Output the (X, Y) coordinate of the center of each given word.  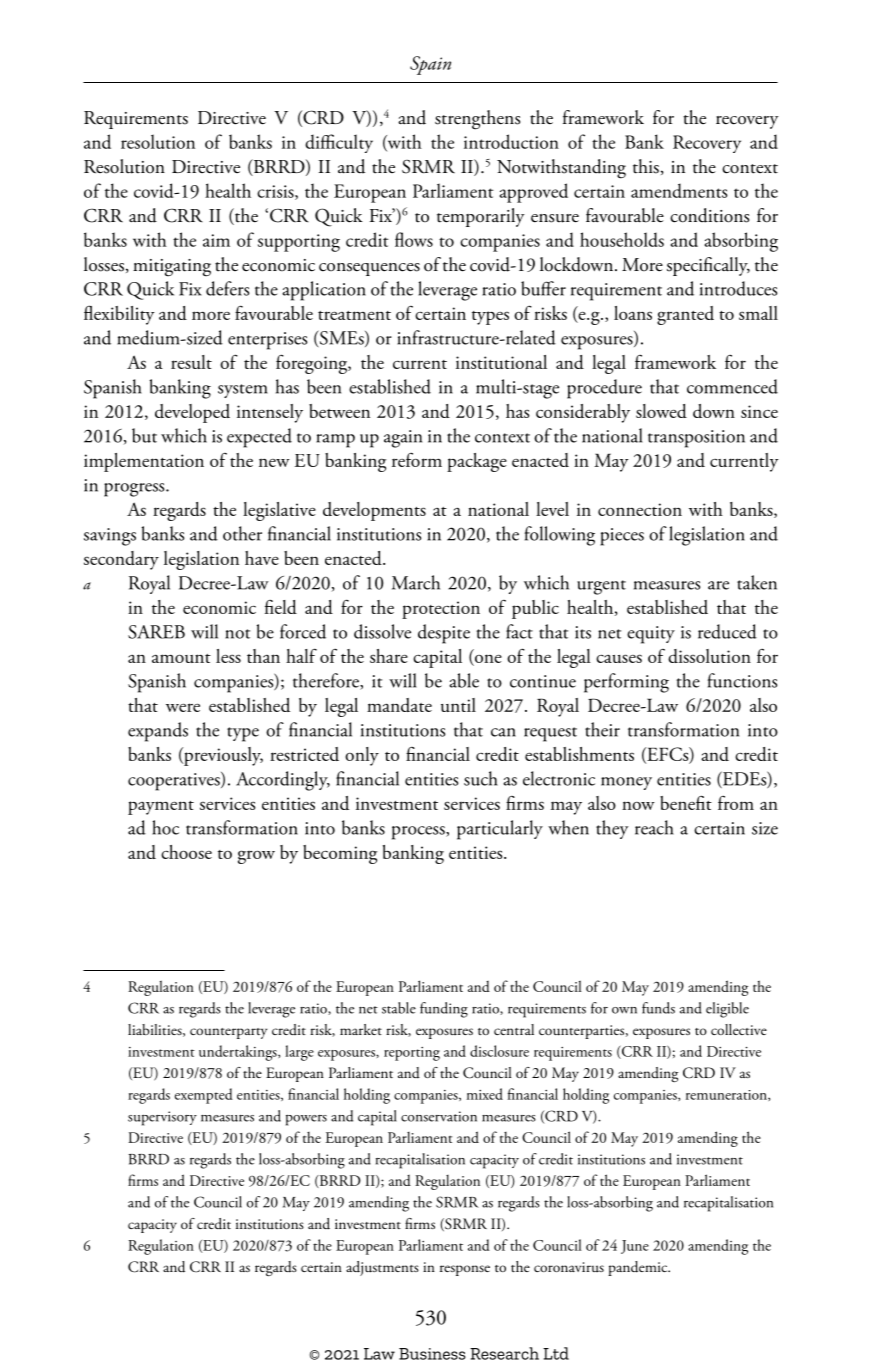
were (183, 707)
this (646, 166)
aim (216, 240)
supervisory (162, 1118)
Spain (430, 65)
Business (432, 1354)
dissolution (709, 656)
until (458, 705)
